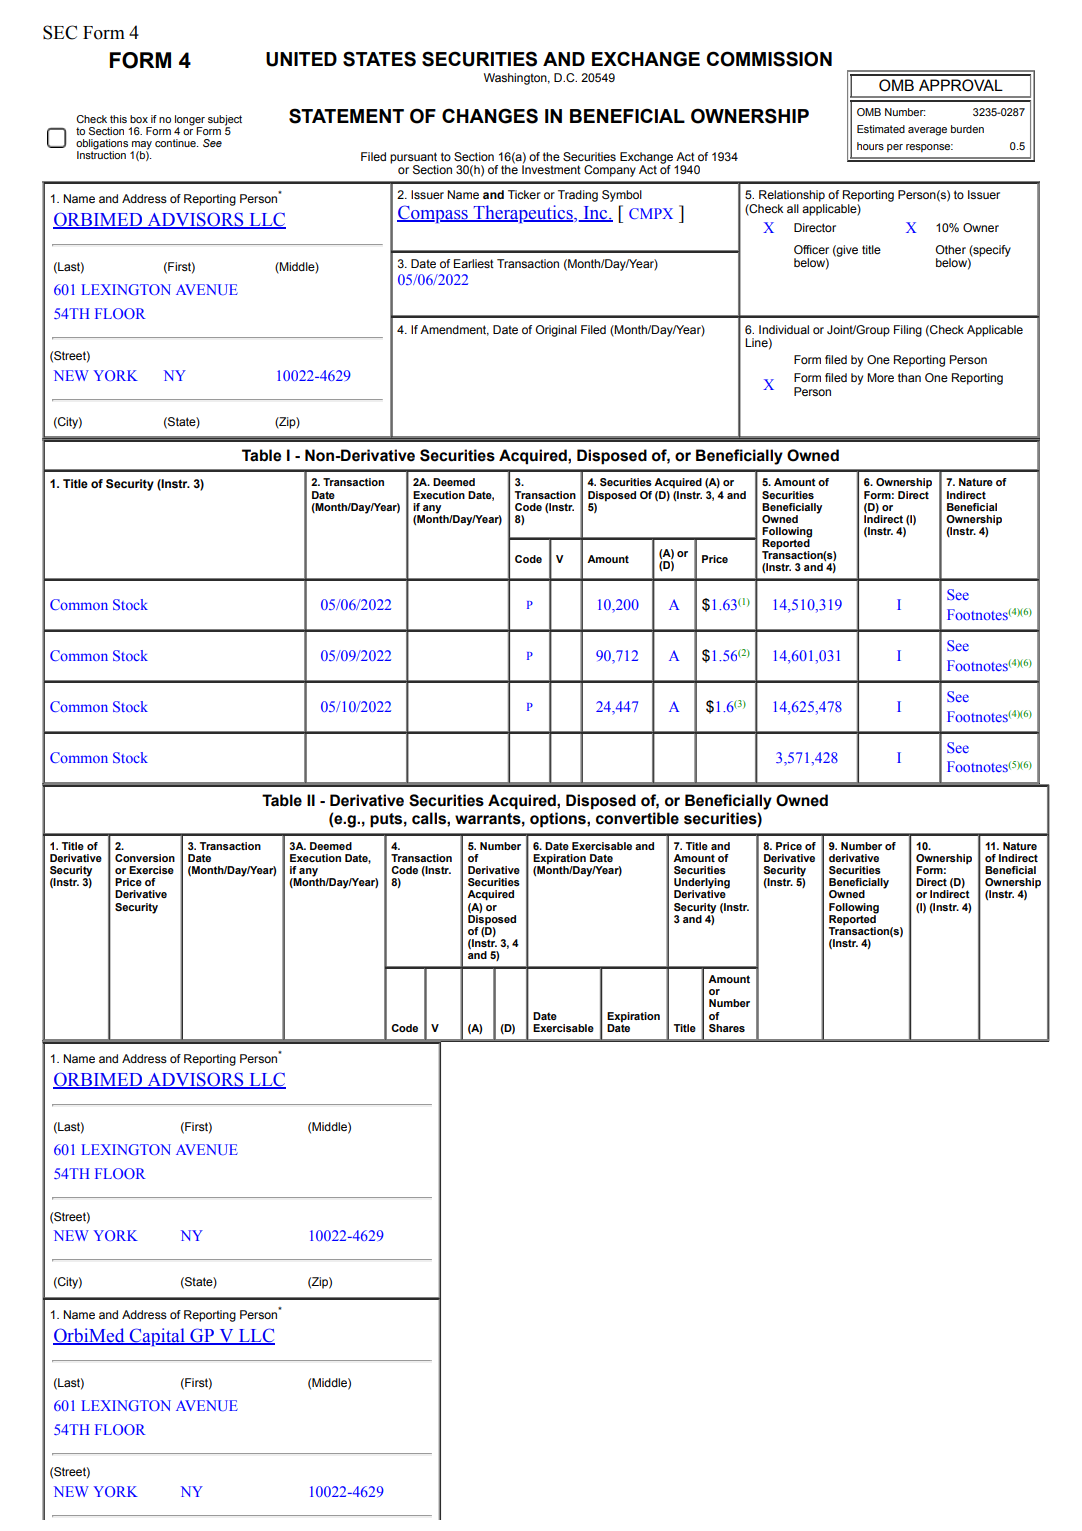  Describe the element at coordinates (151, 870) in the document. I see `Exercise` at that location.
